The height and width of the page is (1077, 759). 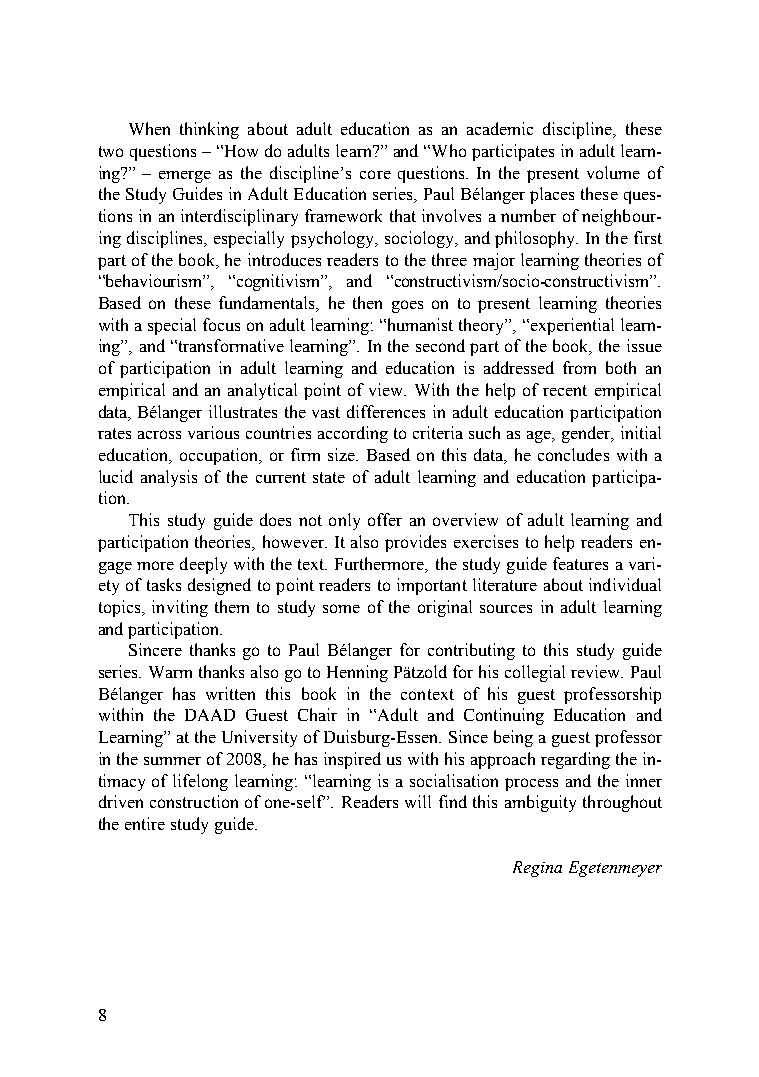 I want to click on concludes, so click(x=573, y=454).
